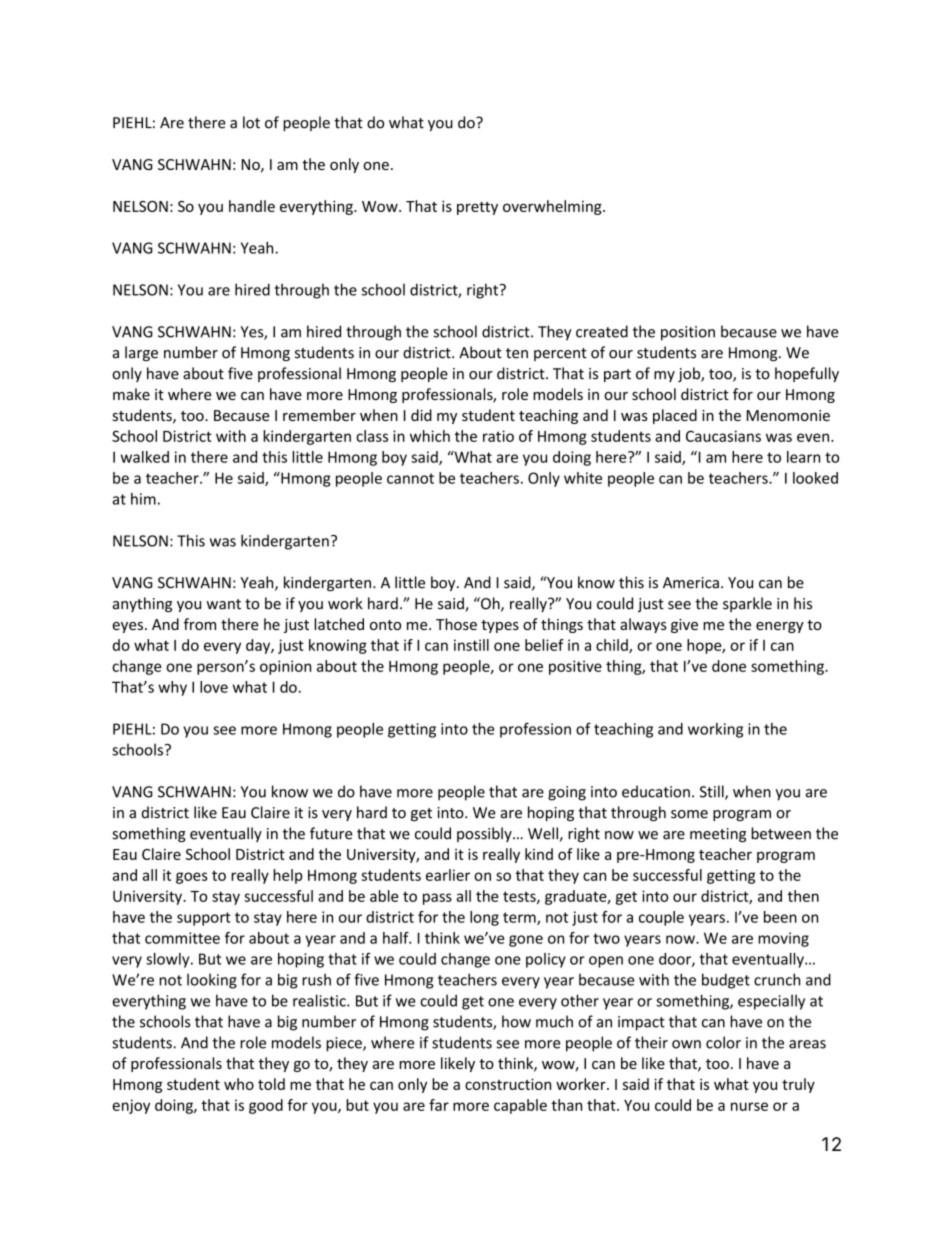  What do you see at coordinates (691, 583) in the screenshot?
I see `America` at bounding box center [691, 583].
